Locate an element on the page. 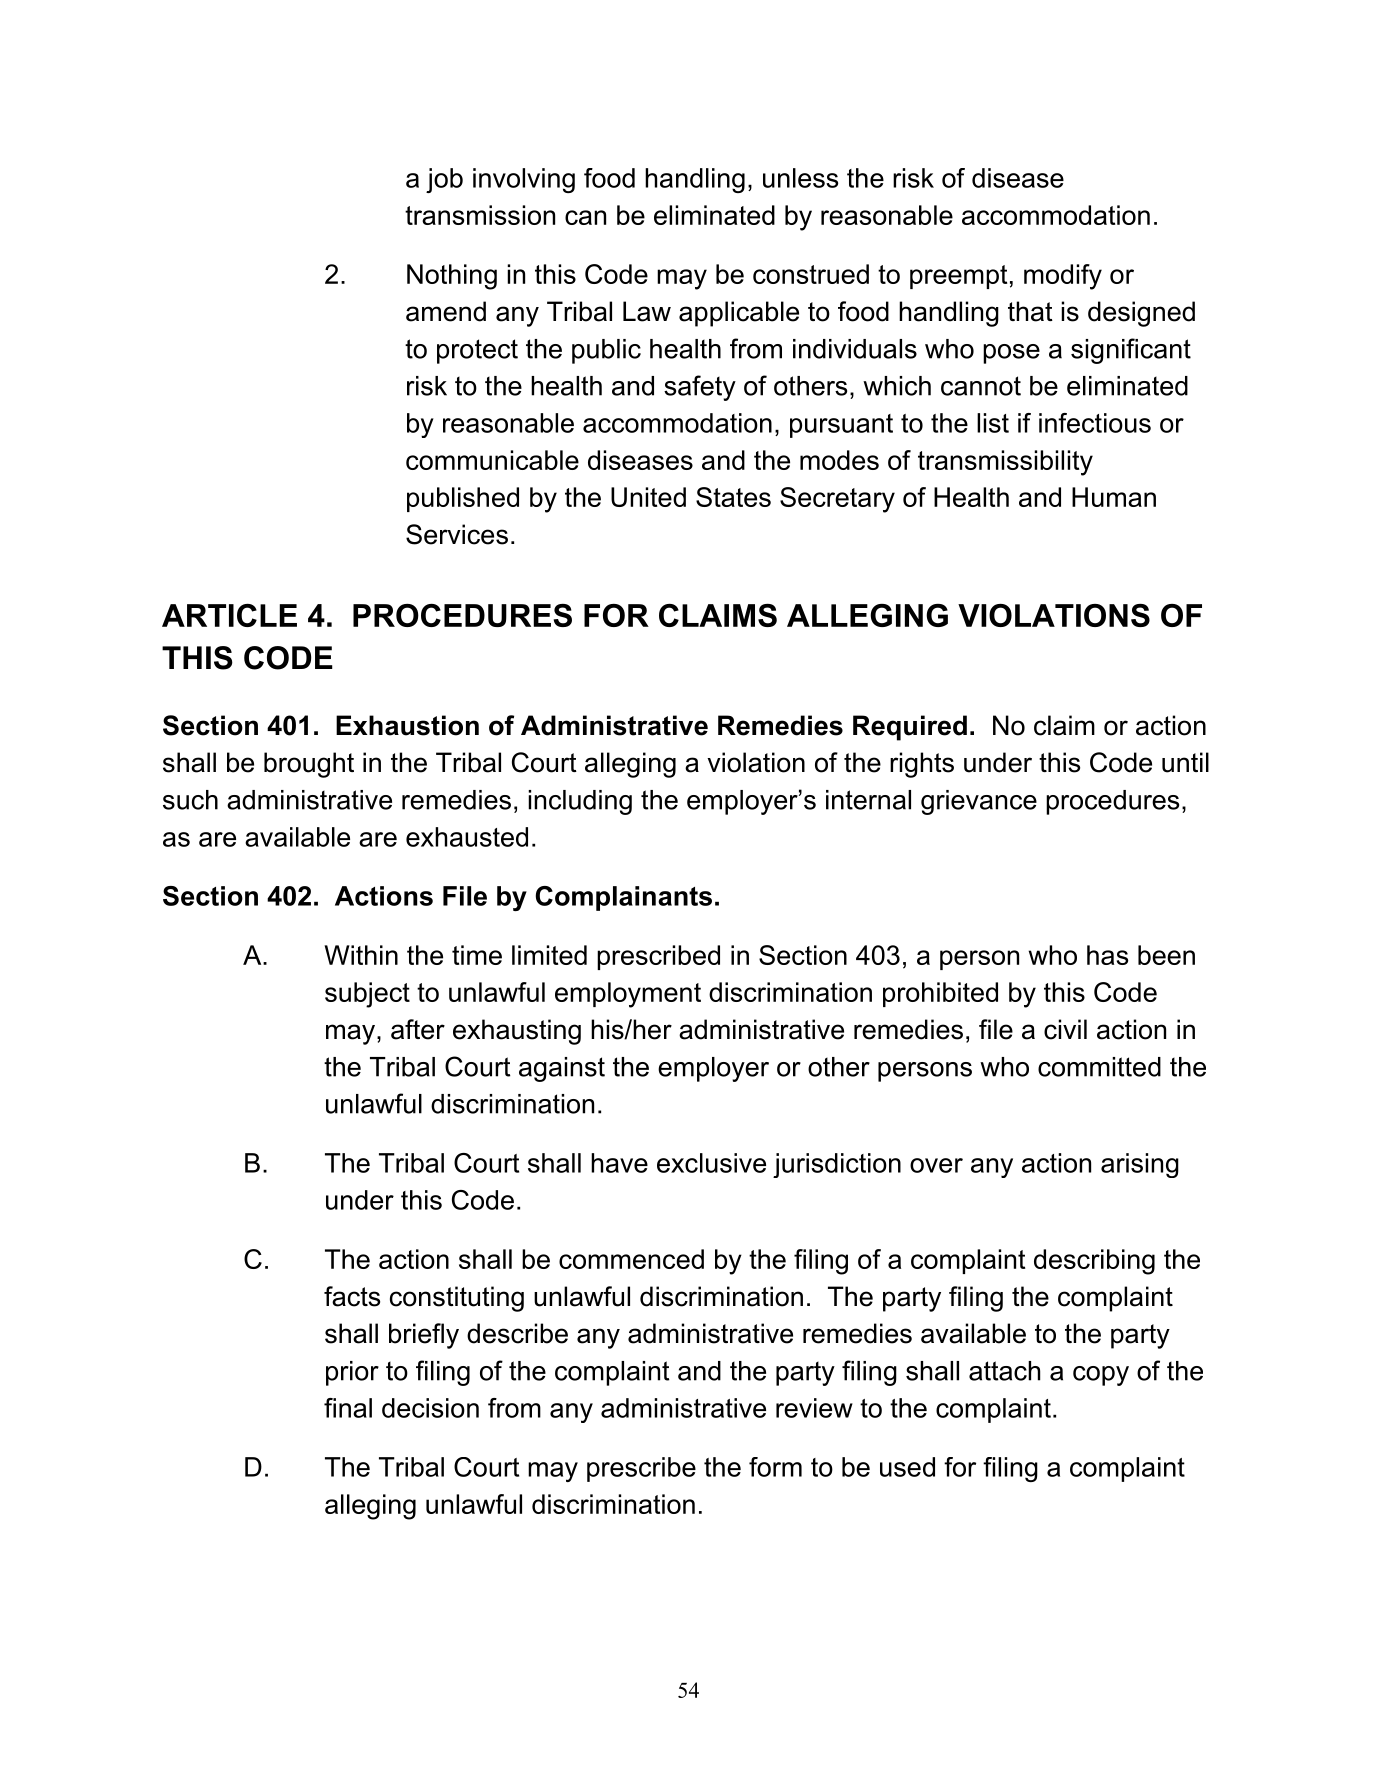  modify is located at coordinates (1063, 277).
